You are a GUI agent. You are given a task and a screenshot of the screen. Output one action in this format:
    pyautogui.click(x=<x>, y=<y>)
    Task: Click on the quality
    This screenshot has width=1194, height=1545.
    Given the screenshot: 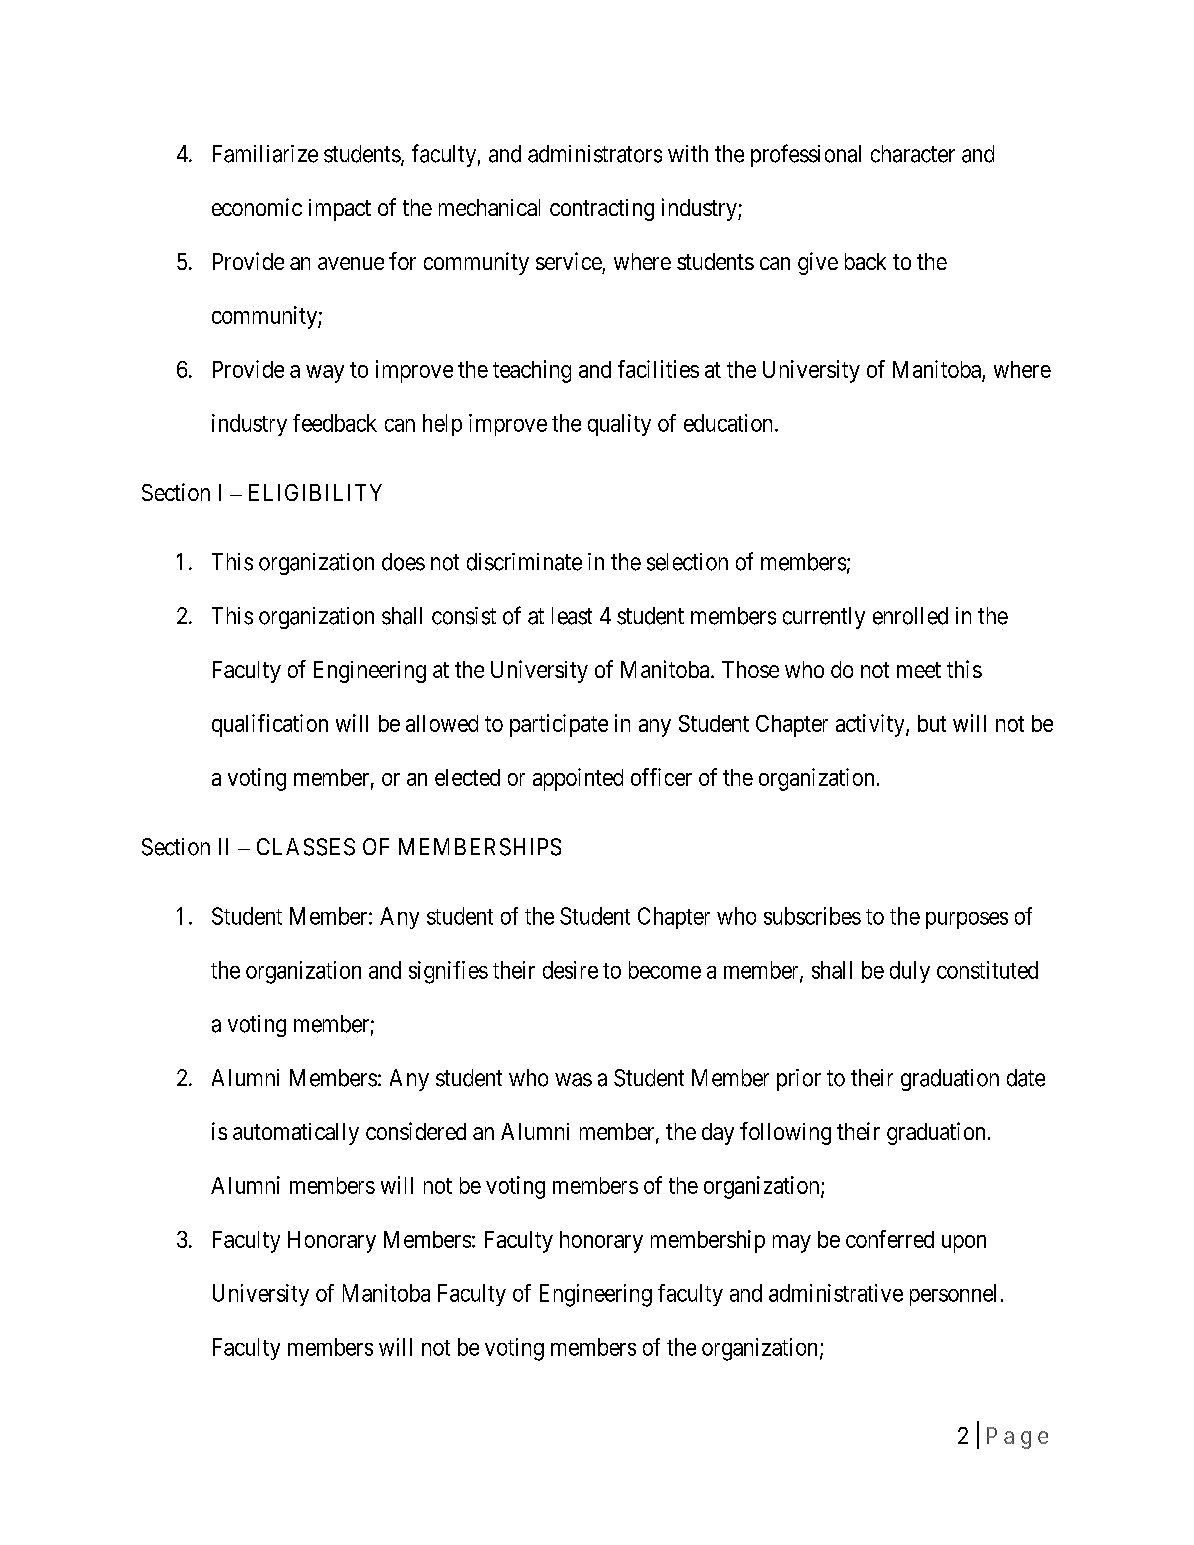 What is the action you would take?
    pyautogui.click(x=619, y=425)
